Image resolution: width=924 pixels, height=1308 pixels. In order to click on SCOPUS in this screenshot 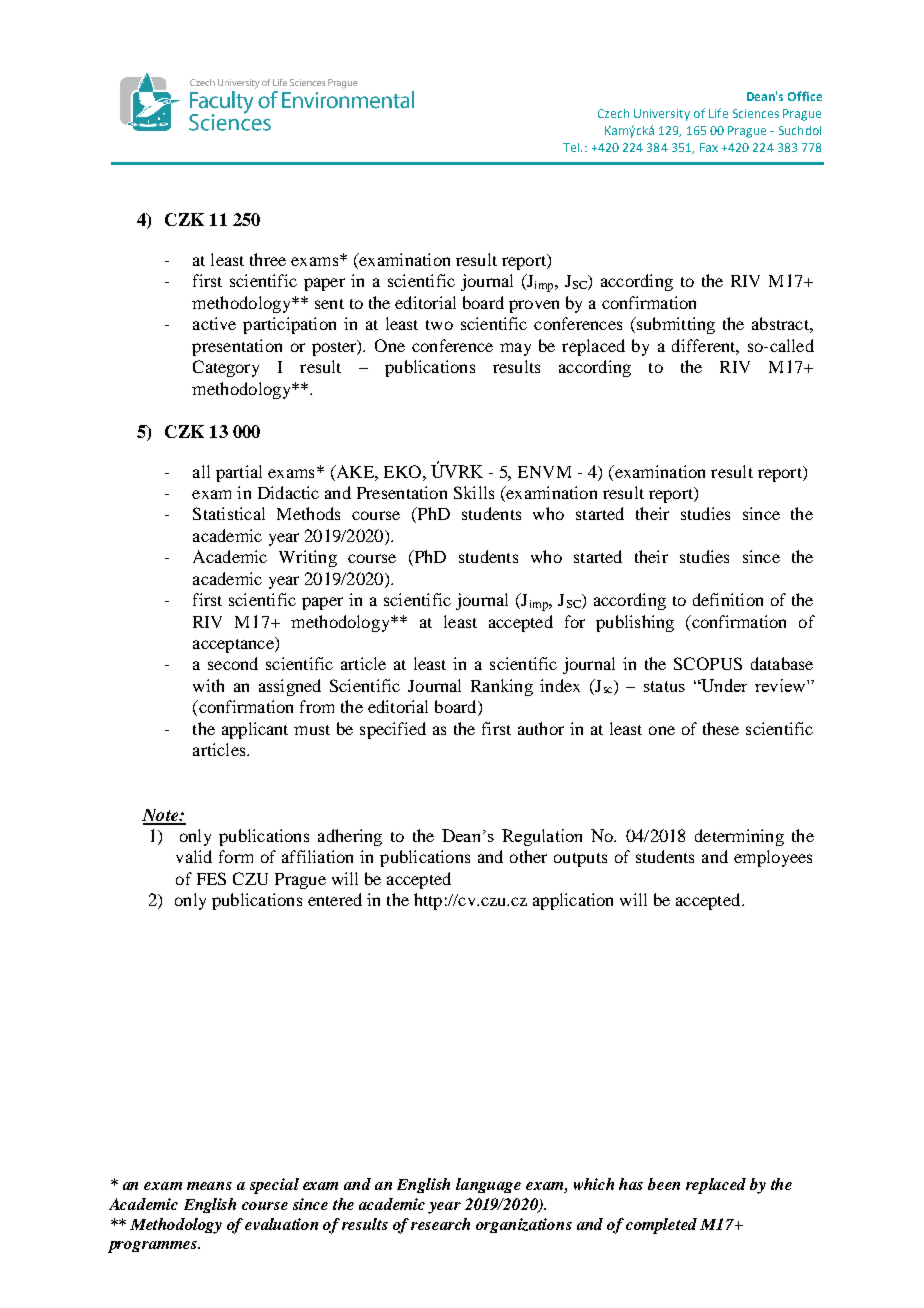, I will do `click(708, 663)`.
